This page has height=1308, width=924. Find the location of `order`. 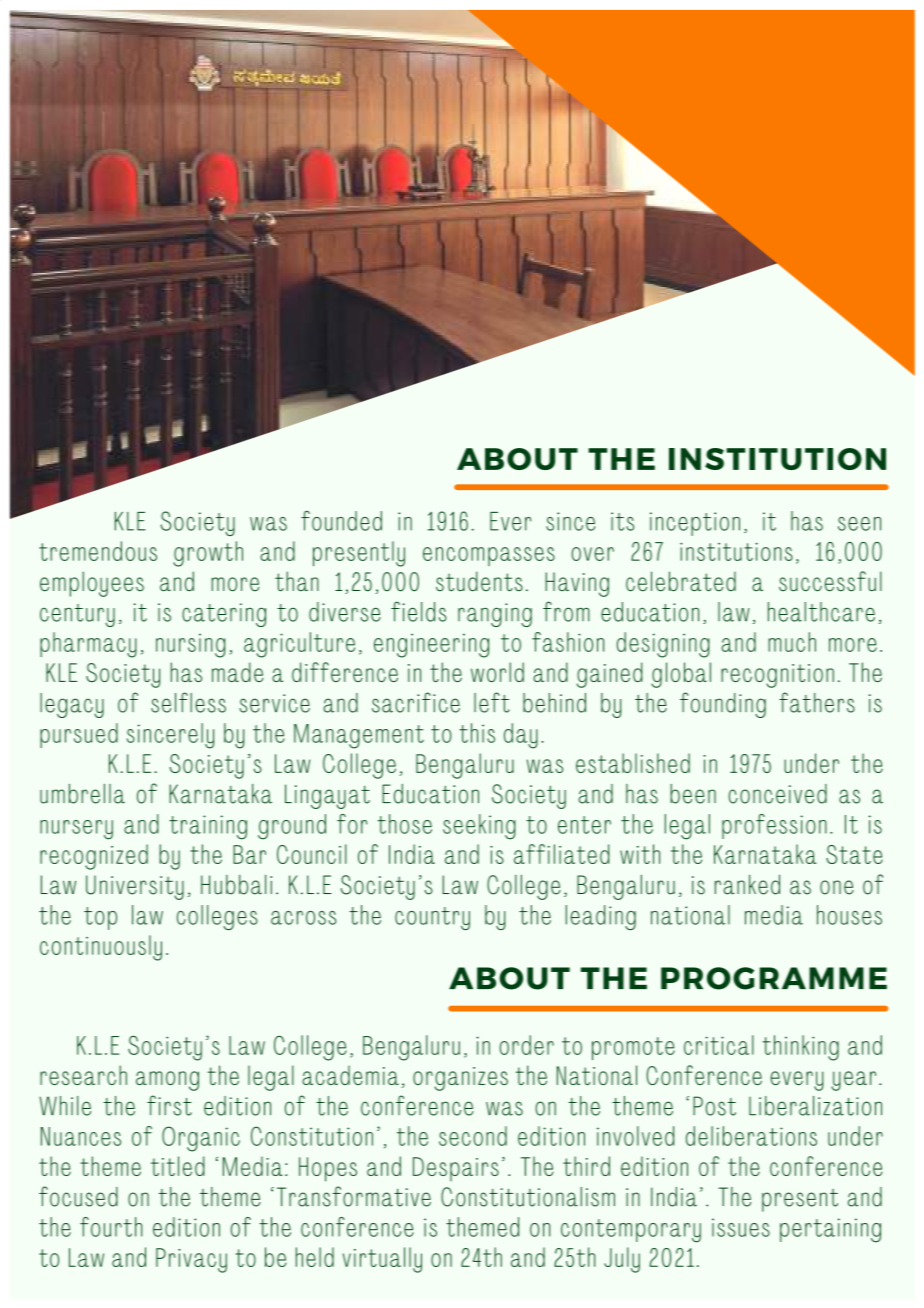

order is located at coordinates (527, 1045).
